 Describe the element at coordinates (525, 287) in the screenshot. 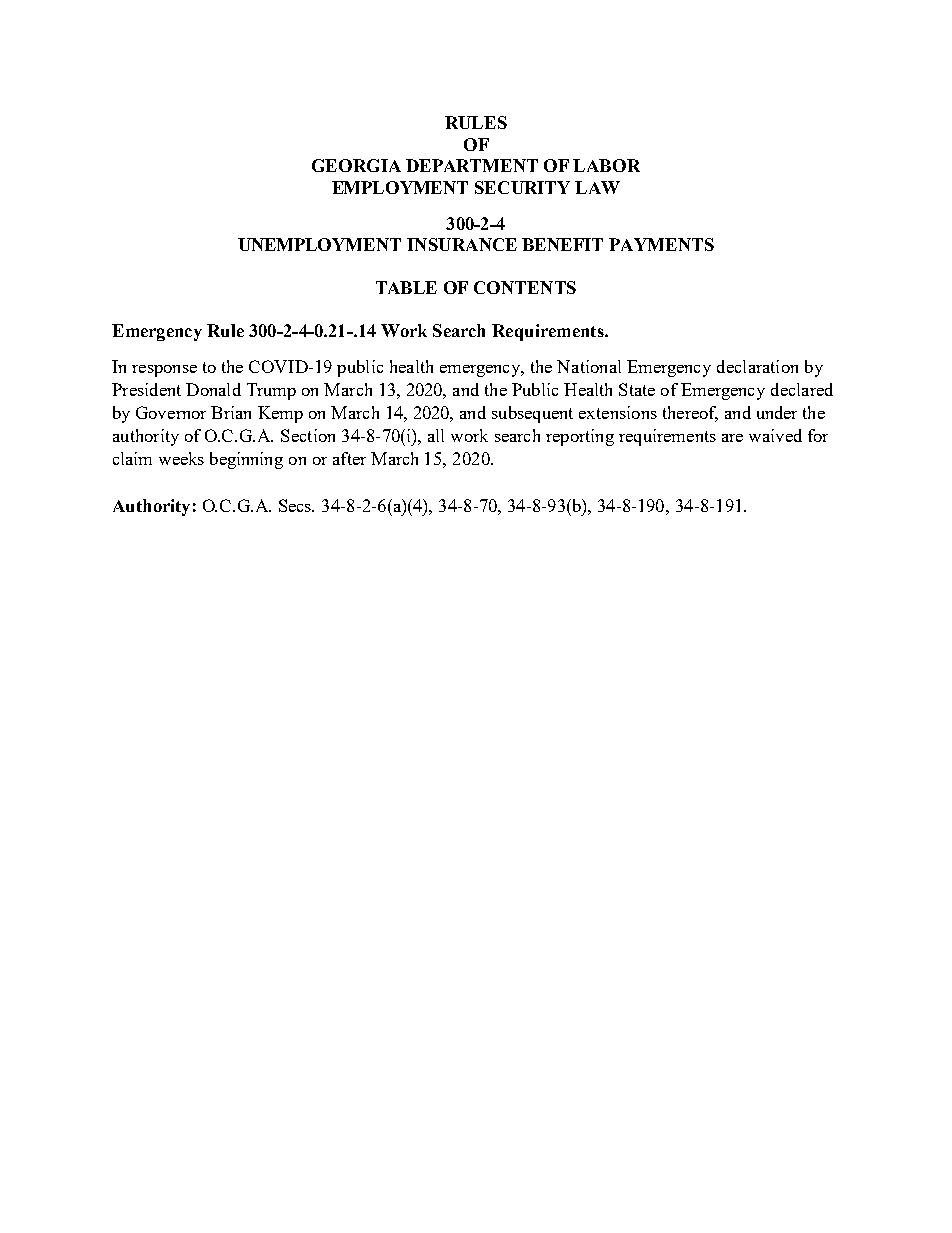

I see `CONTENTS` at that location.
